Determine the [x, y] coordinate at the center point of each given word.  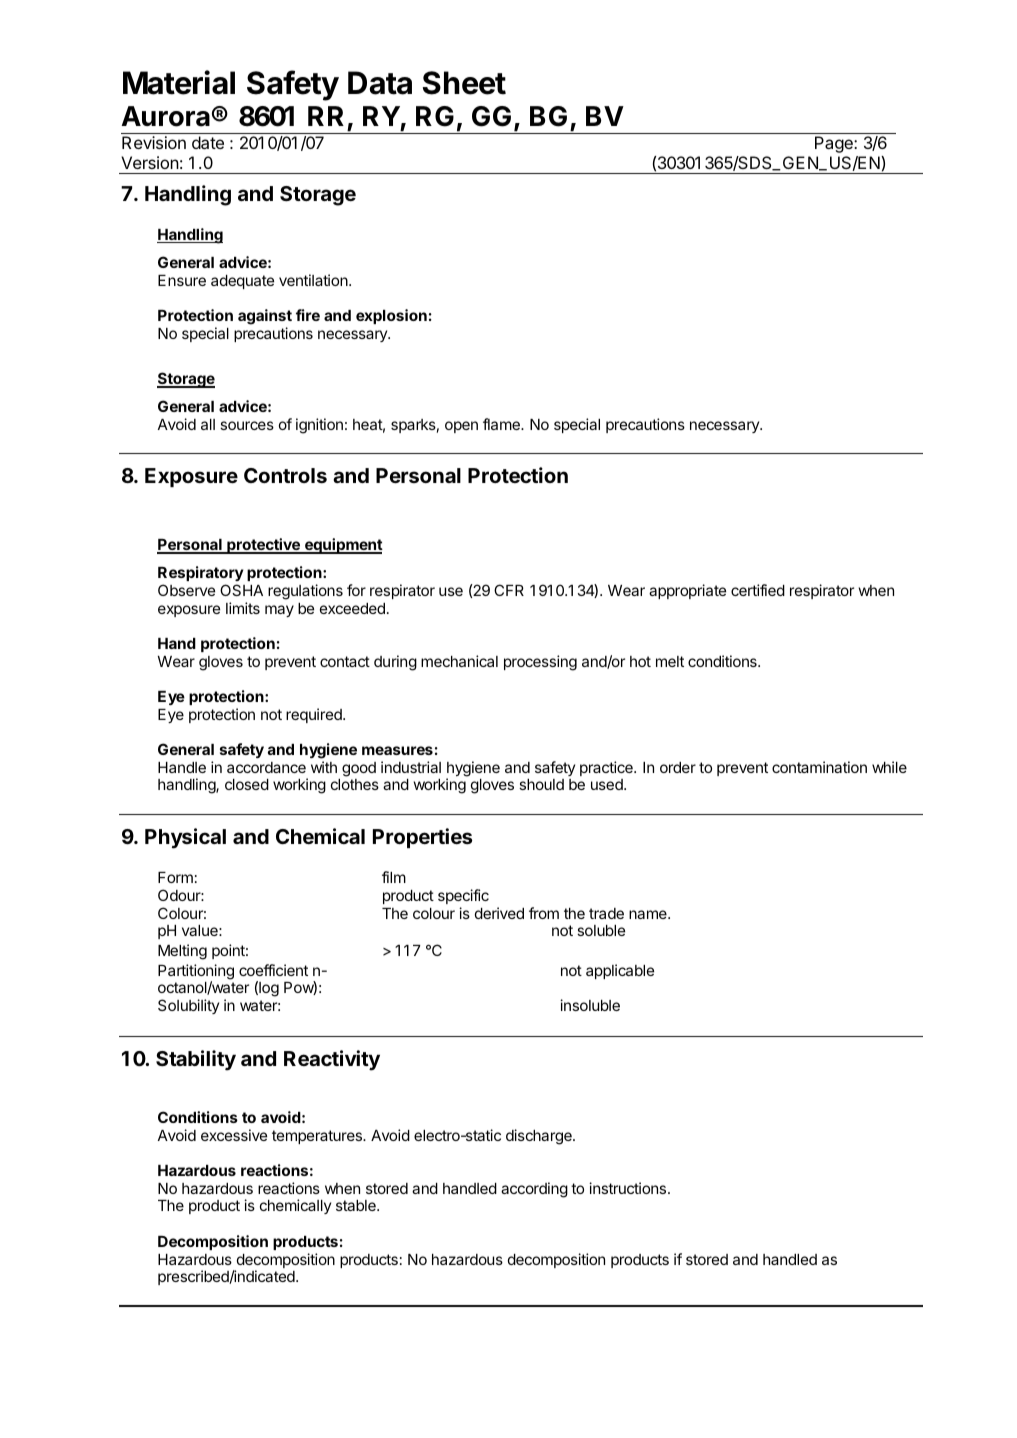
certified [758, 590]
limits [243, 608]
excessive [234, 1135]
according [534, 1190]
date [208, 142]
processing [540, 663]
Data [380, 83]
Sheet [464, 83]
